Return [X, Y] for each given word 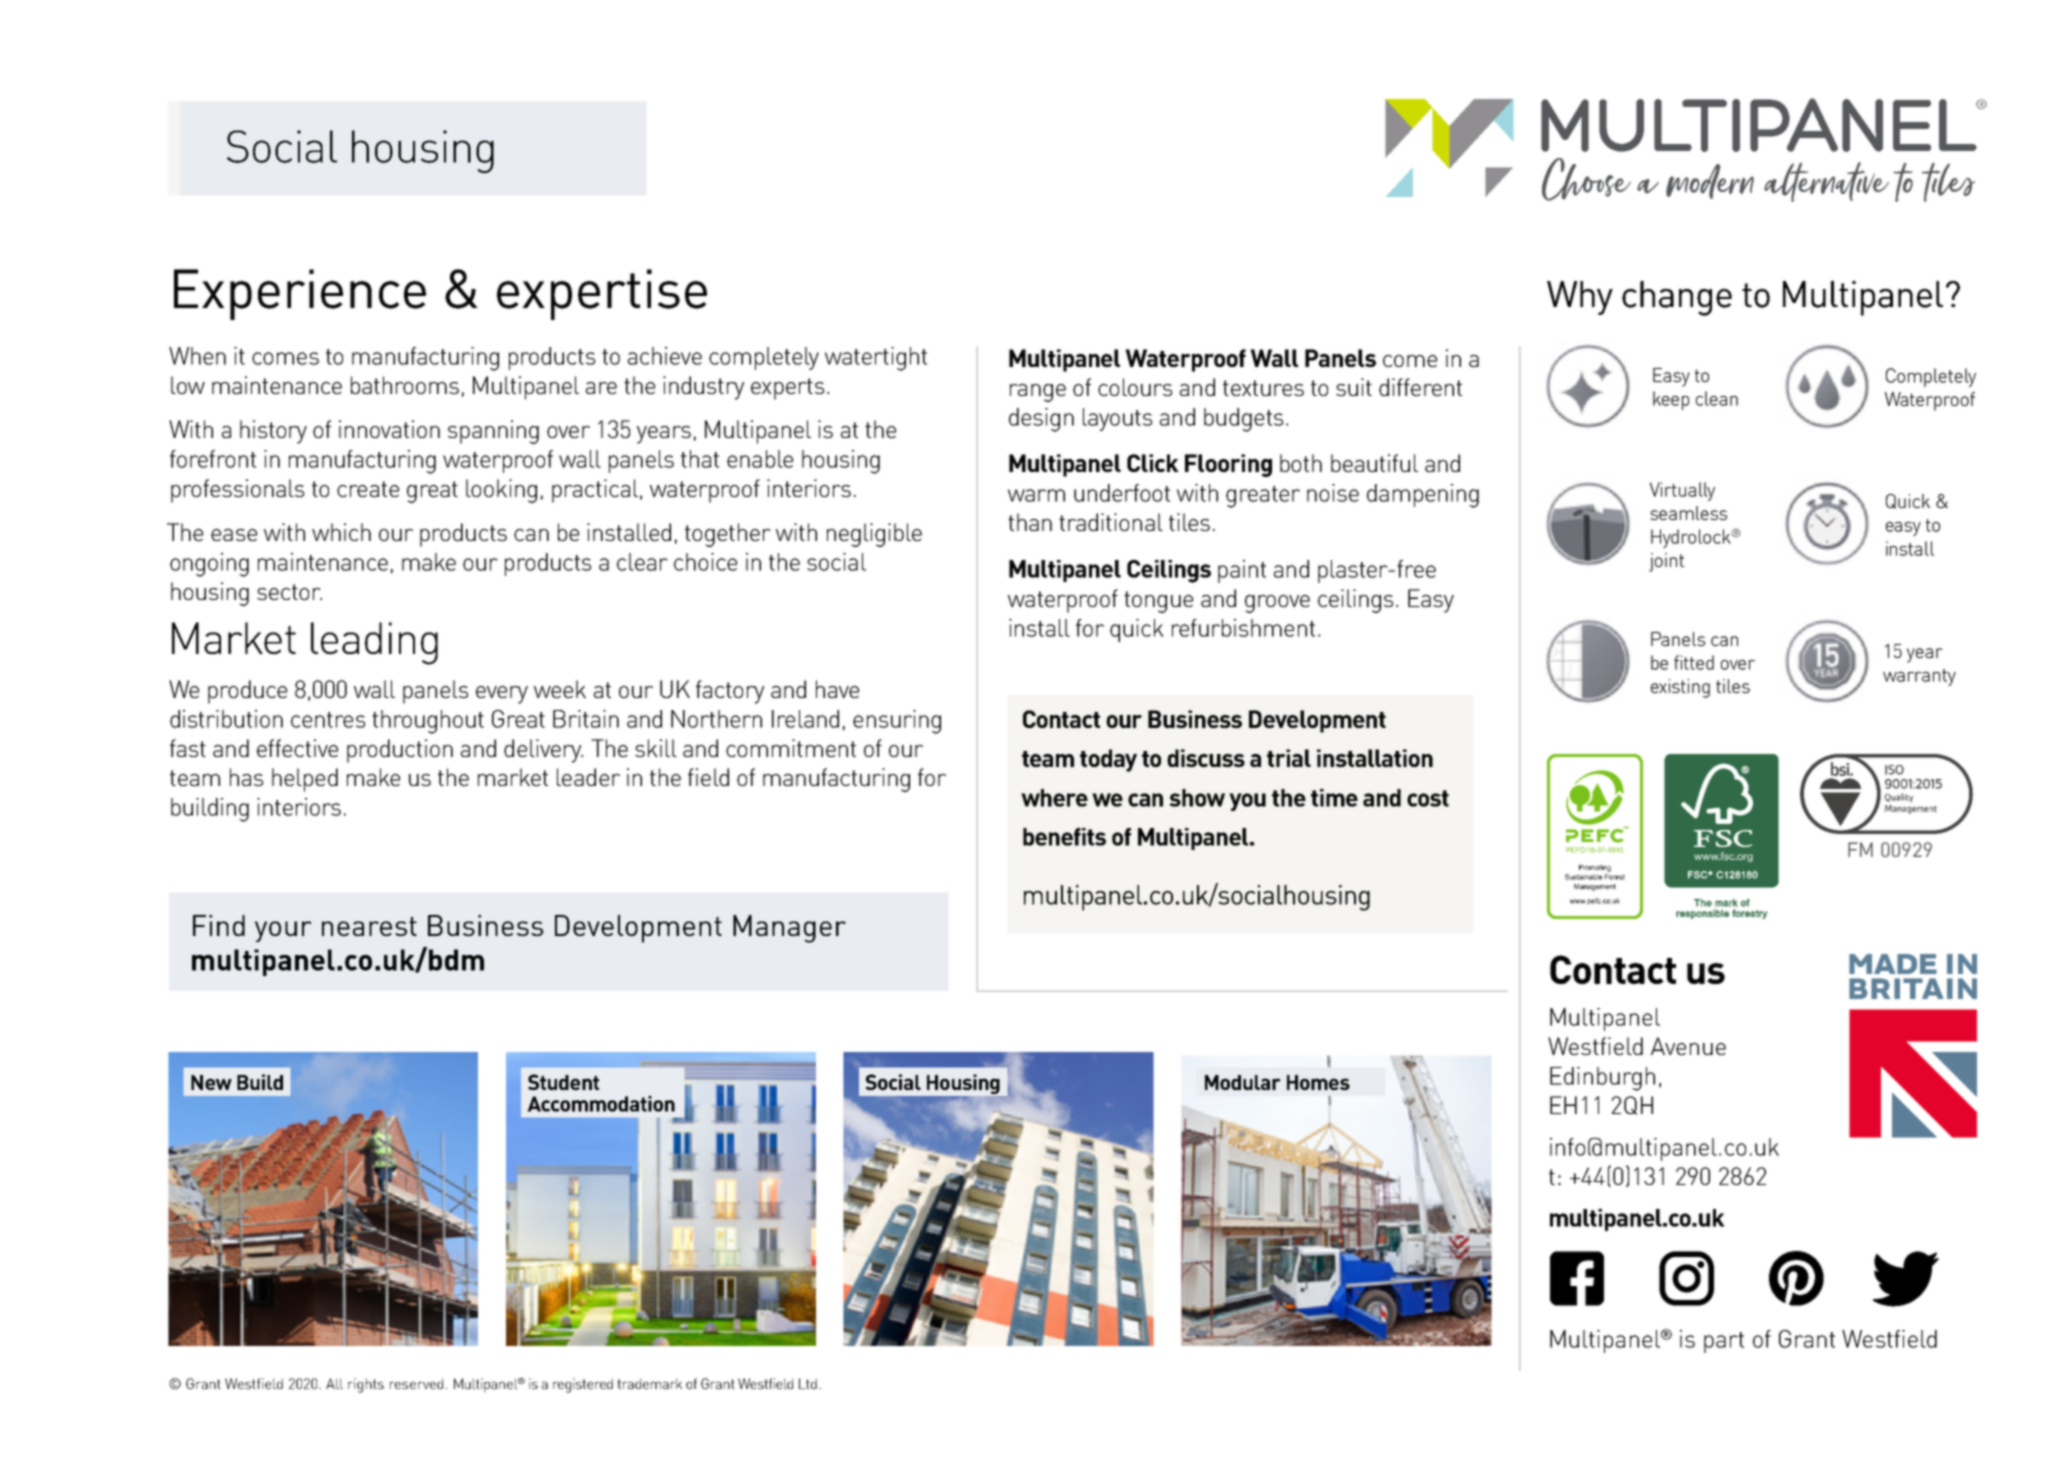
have [837, 689]
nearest [369, 926]
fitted [1694, 662]
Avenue [1688, 1046]
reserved [416, 1383]
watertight [876, 359]
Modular [1243, 1082]
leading [374, 643]
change [1677, 298]
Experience [300, 294]
